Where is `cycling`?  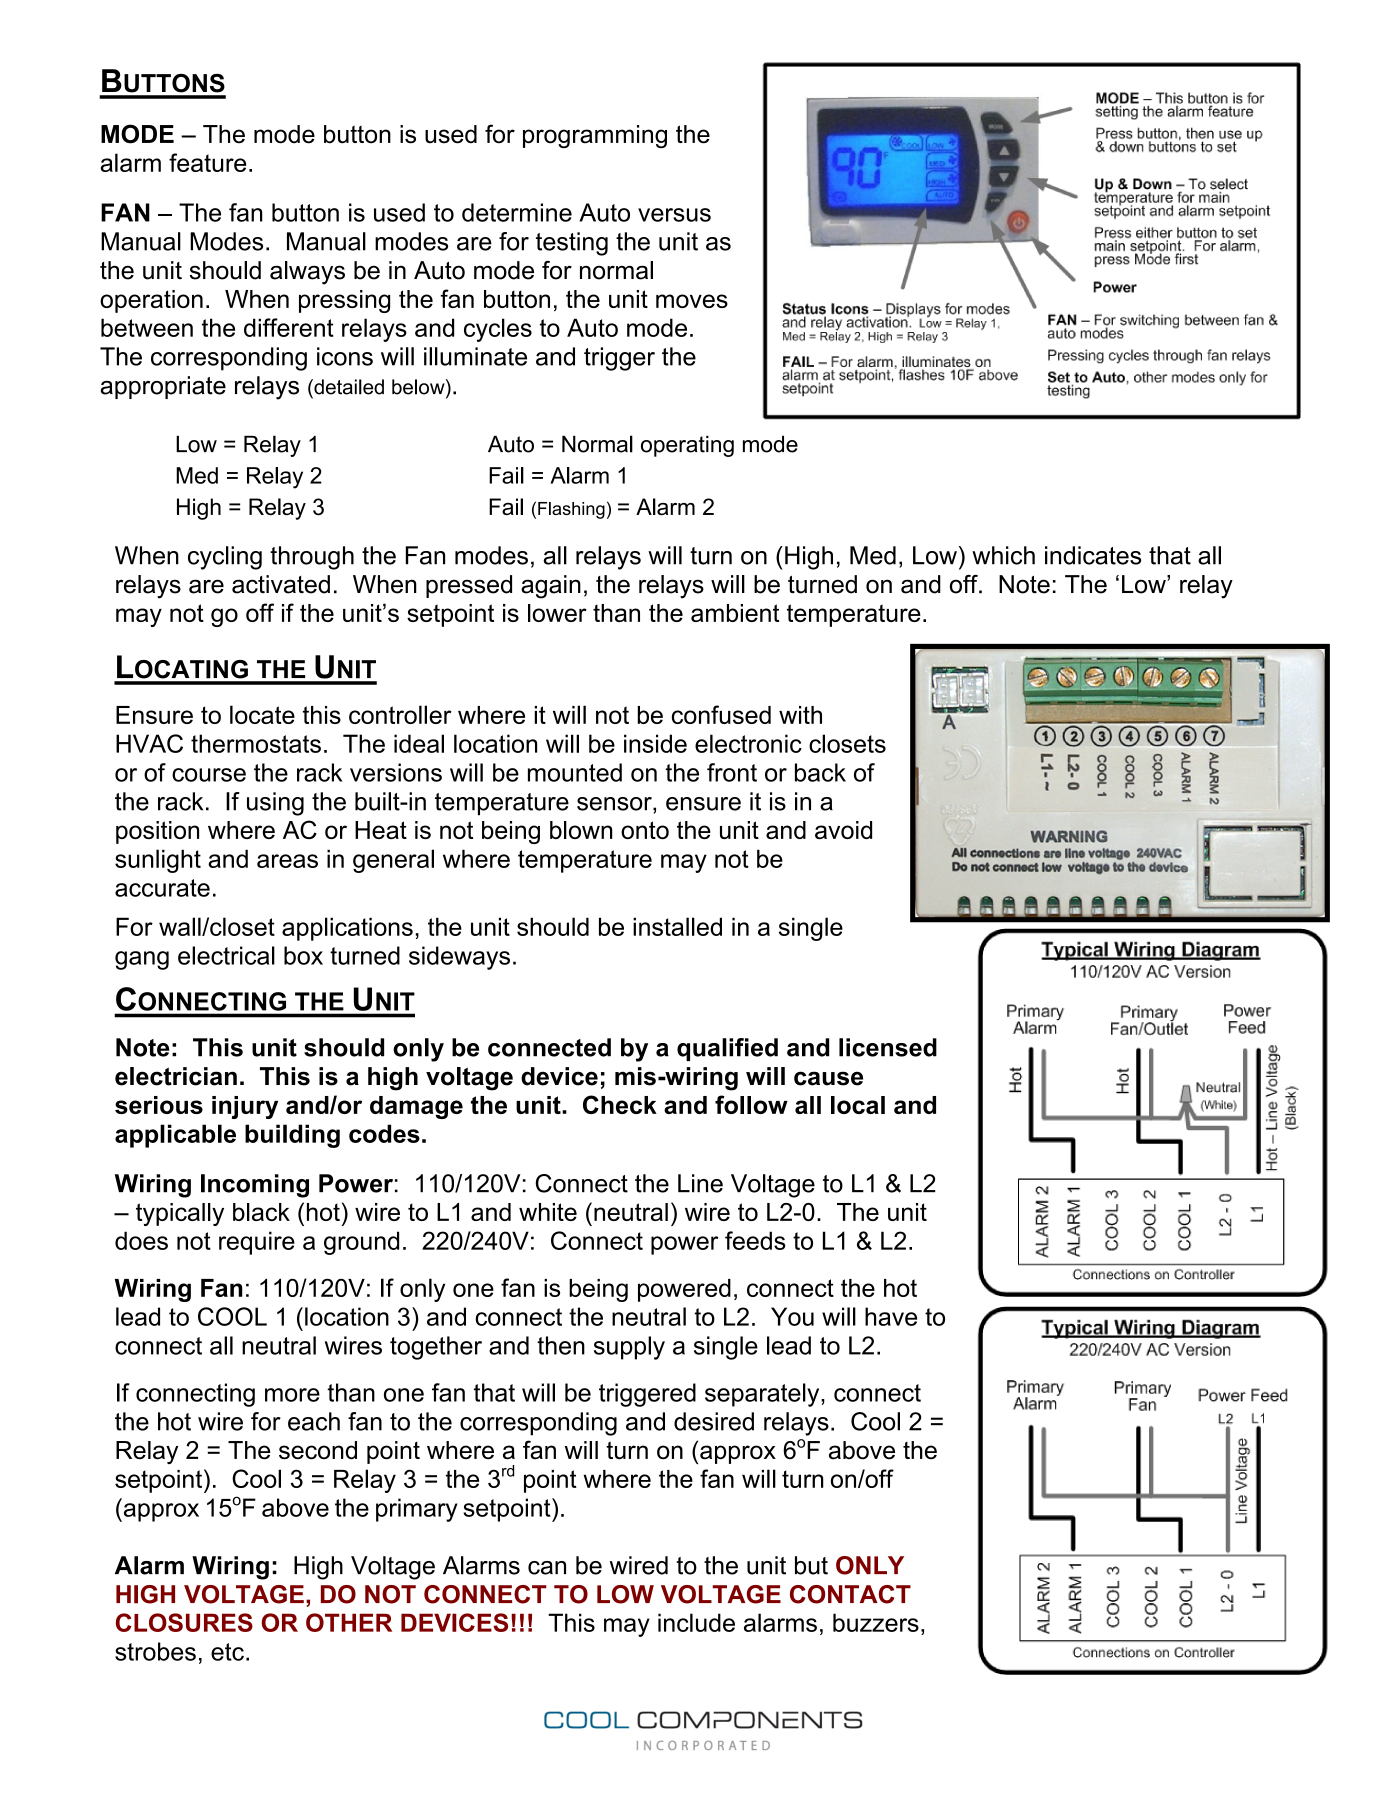 cycling is located at coordinates (225, 558).
